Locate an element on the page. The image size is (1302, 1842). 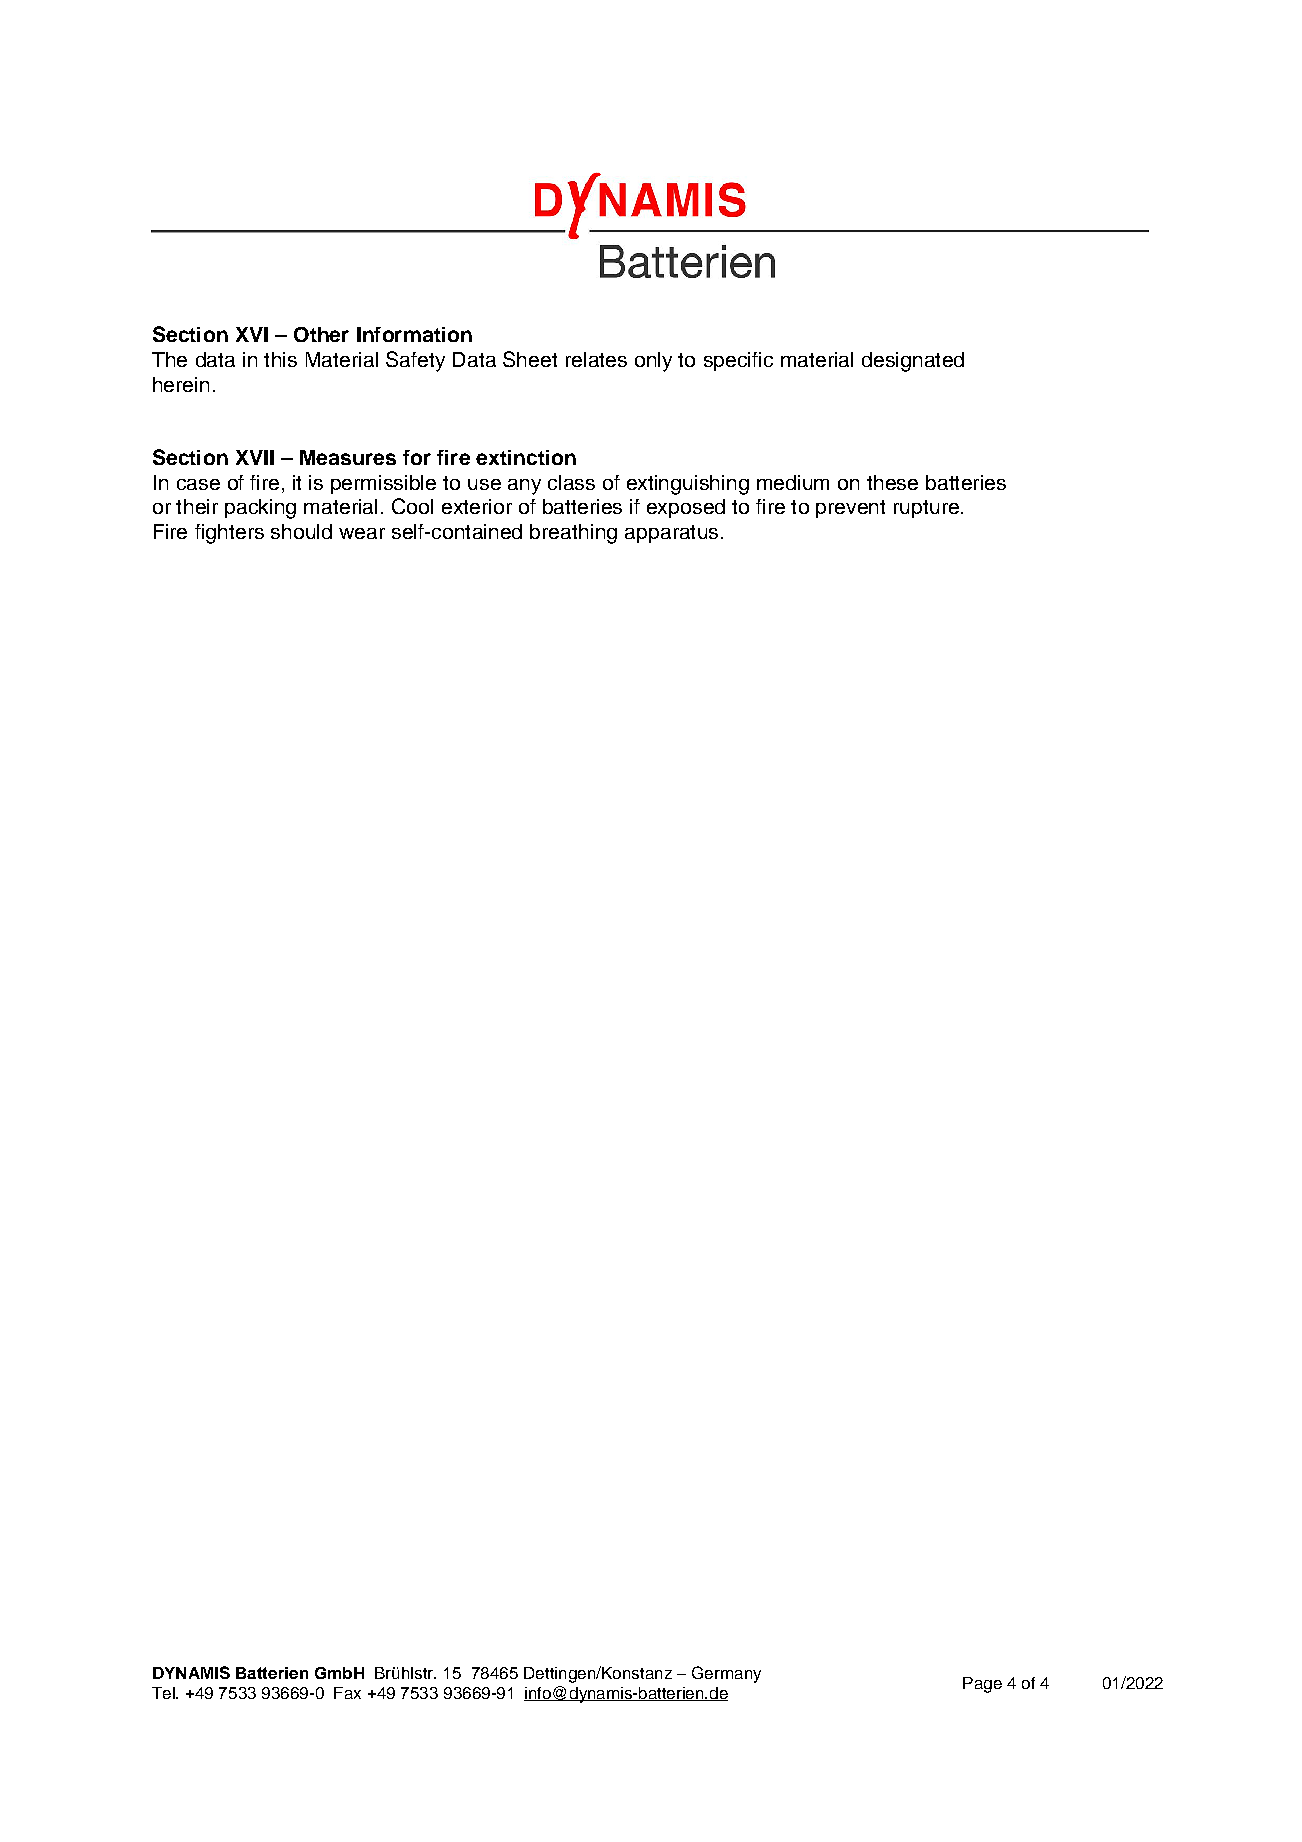
designated is located at coordinates (913, 362).
